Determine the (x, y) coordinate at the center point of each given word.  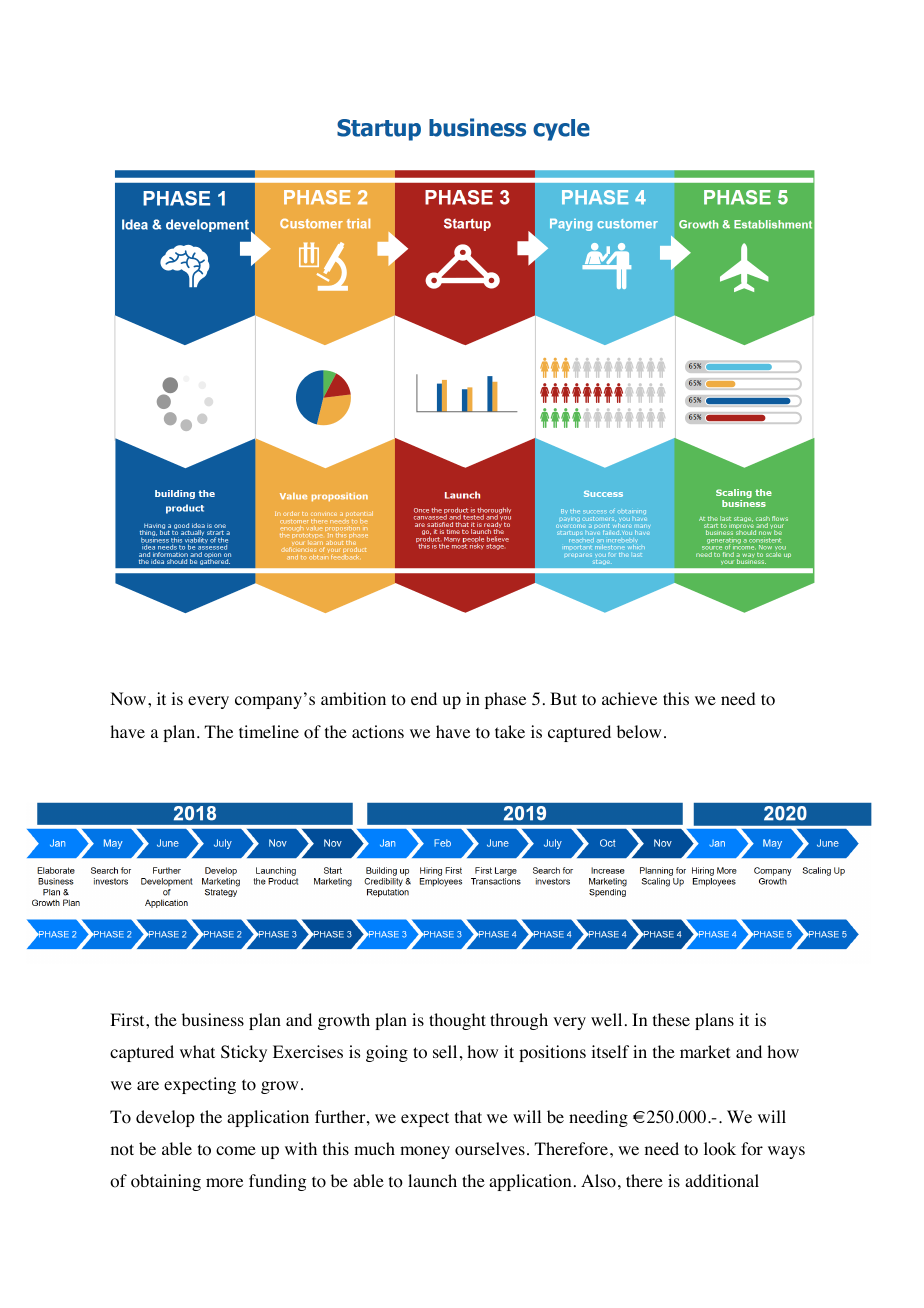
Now (129, 699)
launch (432, 1180)
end (424, 698)
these (671, 1019)
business (213, 1019)
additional (722, 1181)
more (224, 1183)
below (639, 732)
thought (457, 1021)
